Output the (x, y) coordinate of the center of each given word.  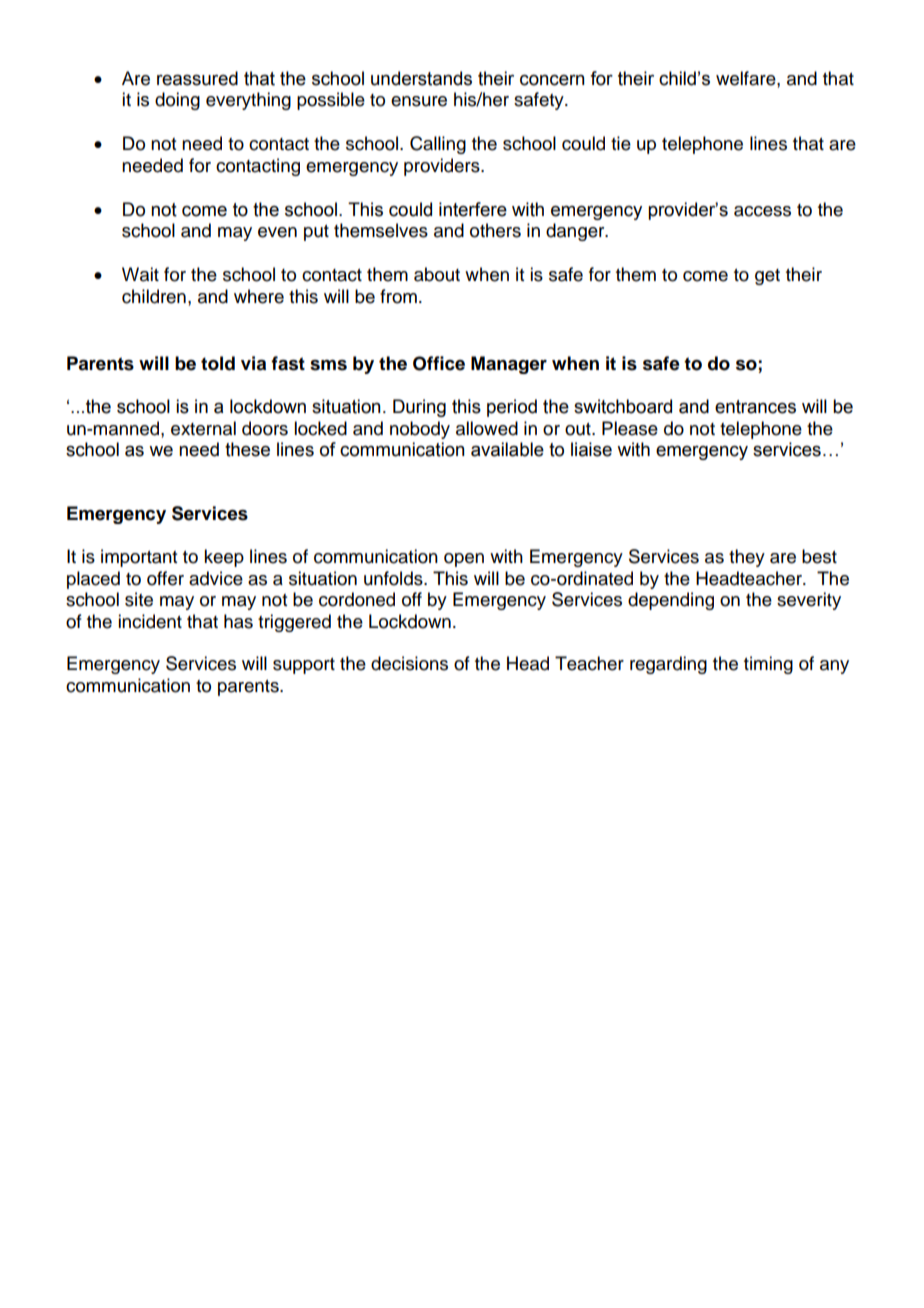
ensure (419, 101)
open (464, 560)
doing (177, 101)
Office (439, 363)
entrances (755, 407)
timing (768, 665)
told (218, 363)
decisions (409, 663)
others (495, 230)
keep (224, 558)
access (762, 211)
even (277, 232)
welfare (747, 78)
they (747, 558)
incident (150, 621)
